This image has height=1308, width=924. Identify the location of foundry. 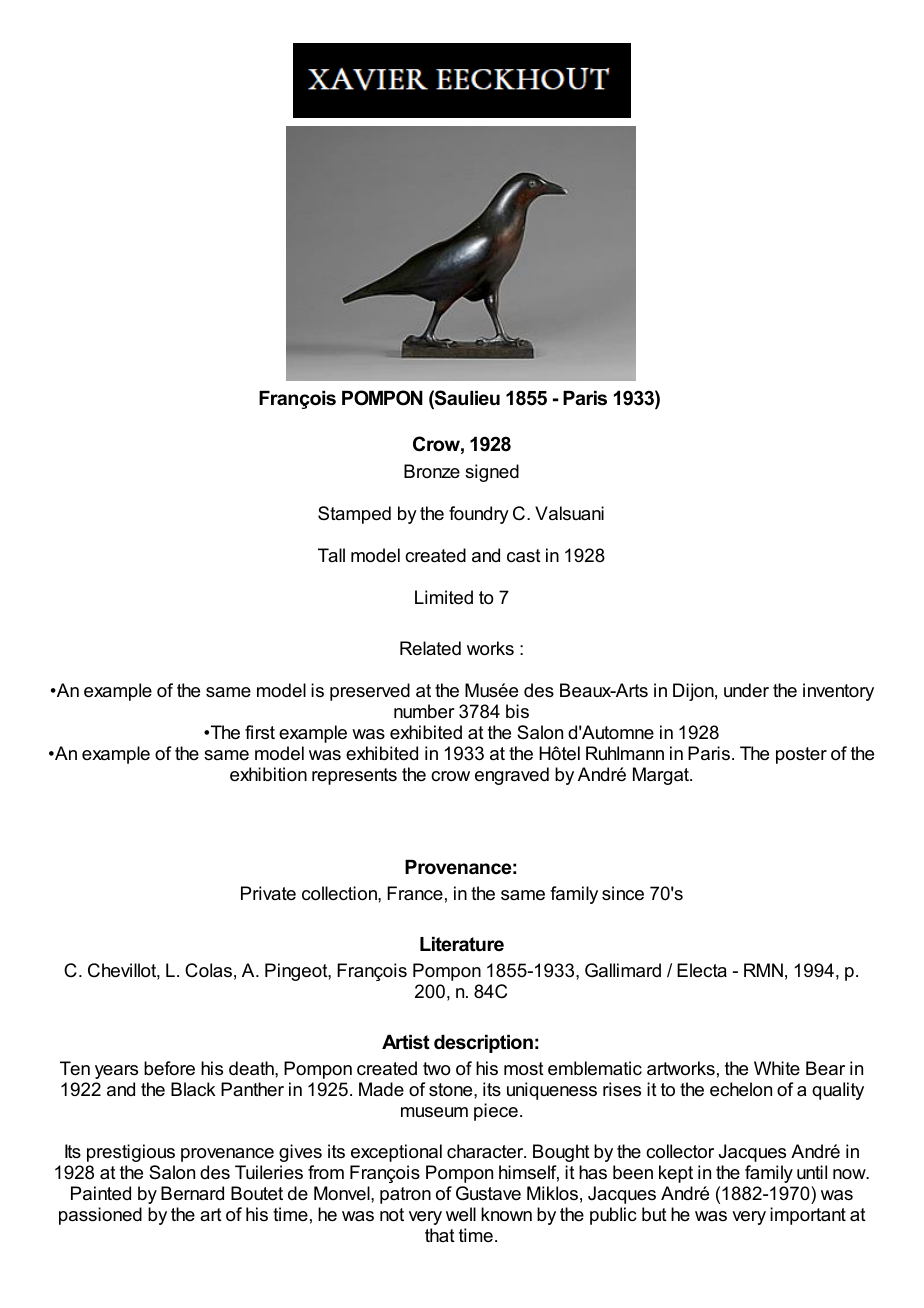
(479, 515).
